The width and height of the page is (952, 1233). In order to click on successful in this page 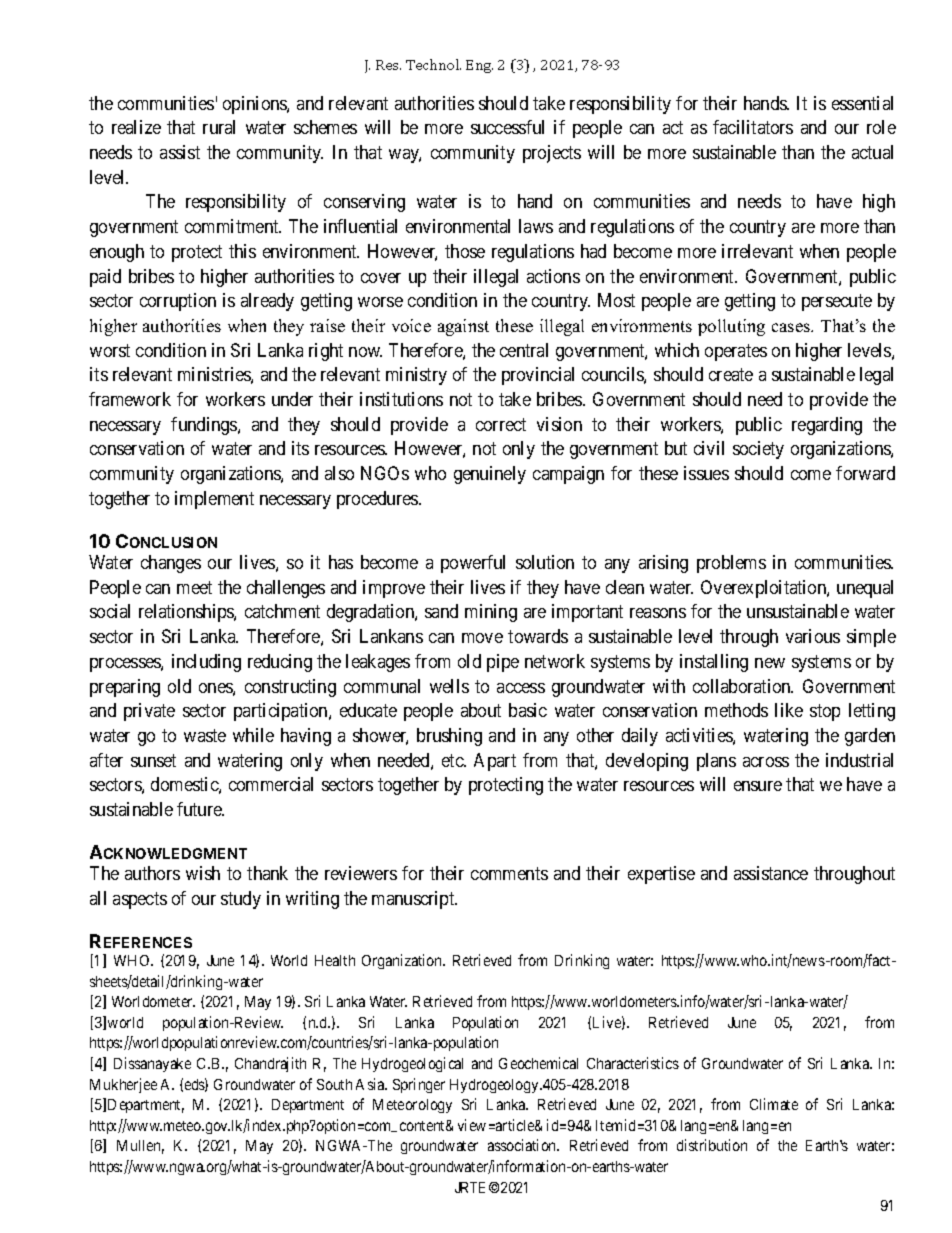, I will do `click(507, 127)`.
